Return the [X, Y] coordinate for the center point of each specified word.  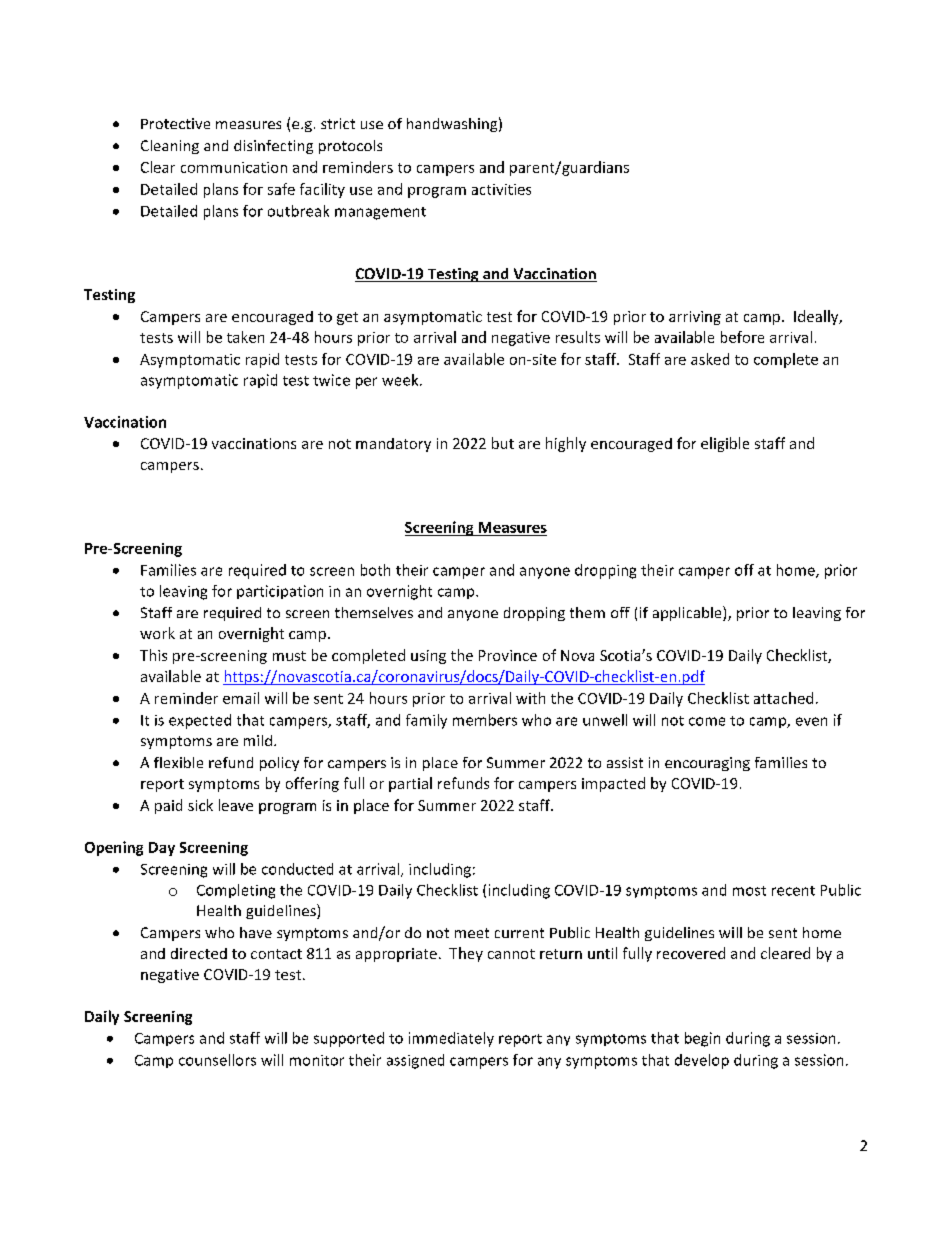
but [503, 443]
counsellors [217, 1060]
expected [200, 721]
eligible [725, 444]
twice [331, 380]
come [707, 721]
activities [501, 189]
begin [702, 1039]
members [485, 720]
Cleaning [170, 147]
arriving [695, 318]
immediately [451, 1039]
